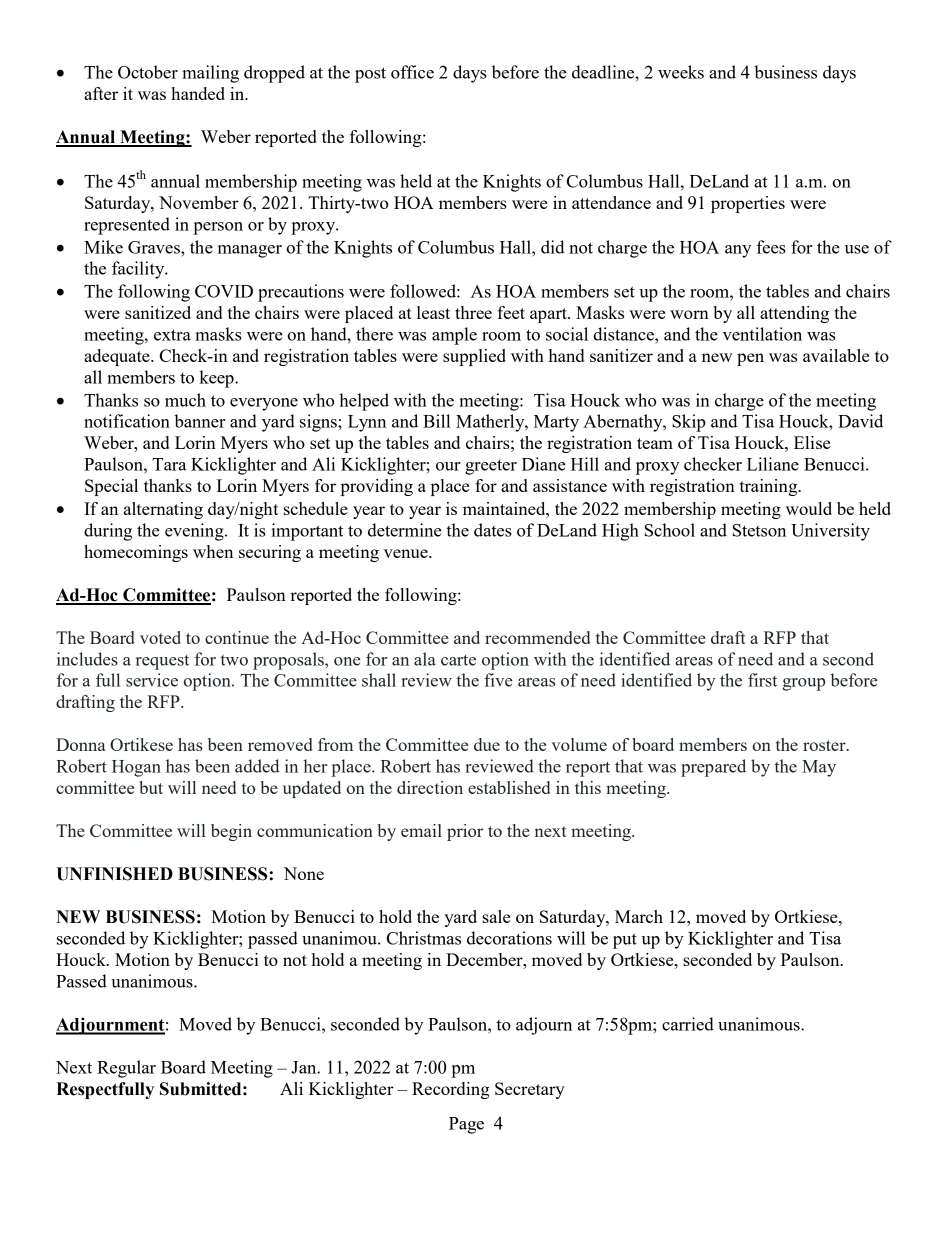 This document has height=1233, width=952. What do you see at coordinates (148, 72) in the document?
I see `October` at bounding box center [148, 72].
